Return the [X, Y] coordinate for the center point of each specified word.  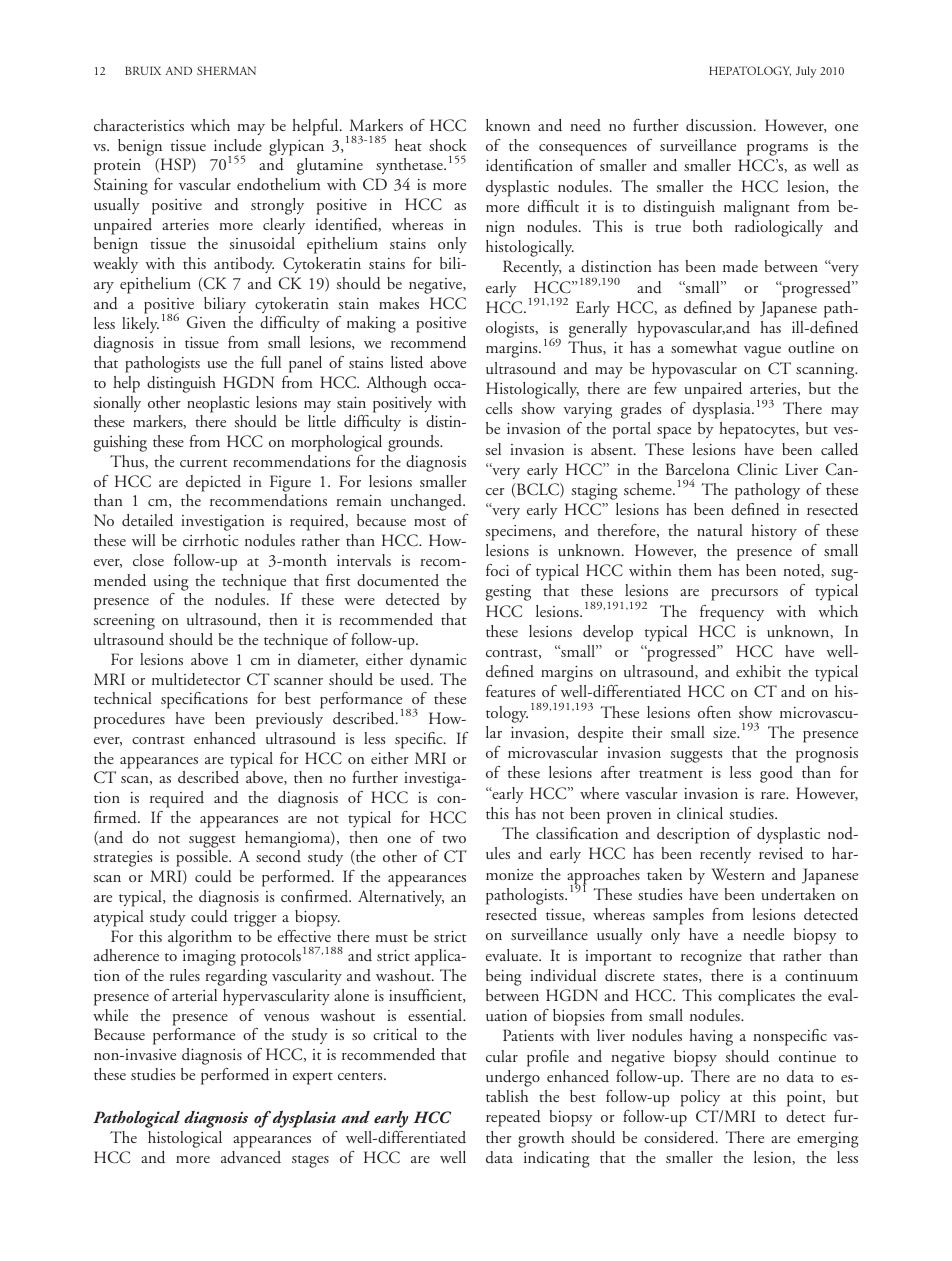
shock [448, 145]
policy [700, 1098]
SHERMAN [226, 70]
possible [203, 858]
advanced [251, 1157]
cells [499, 408]
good [776, 774]
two [454, 839]
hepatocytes [758, 430]
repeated [513, 1118]
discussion [720, 125]
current [204, 463]
